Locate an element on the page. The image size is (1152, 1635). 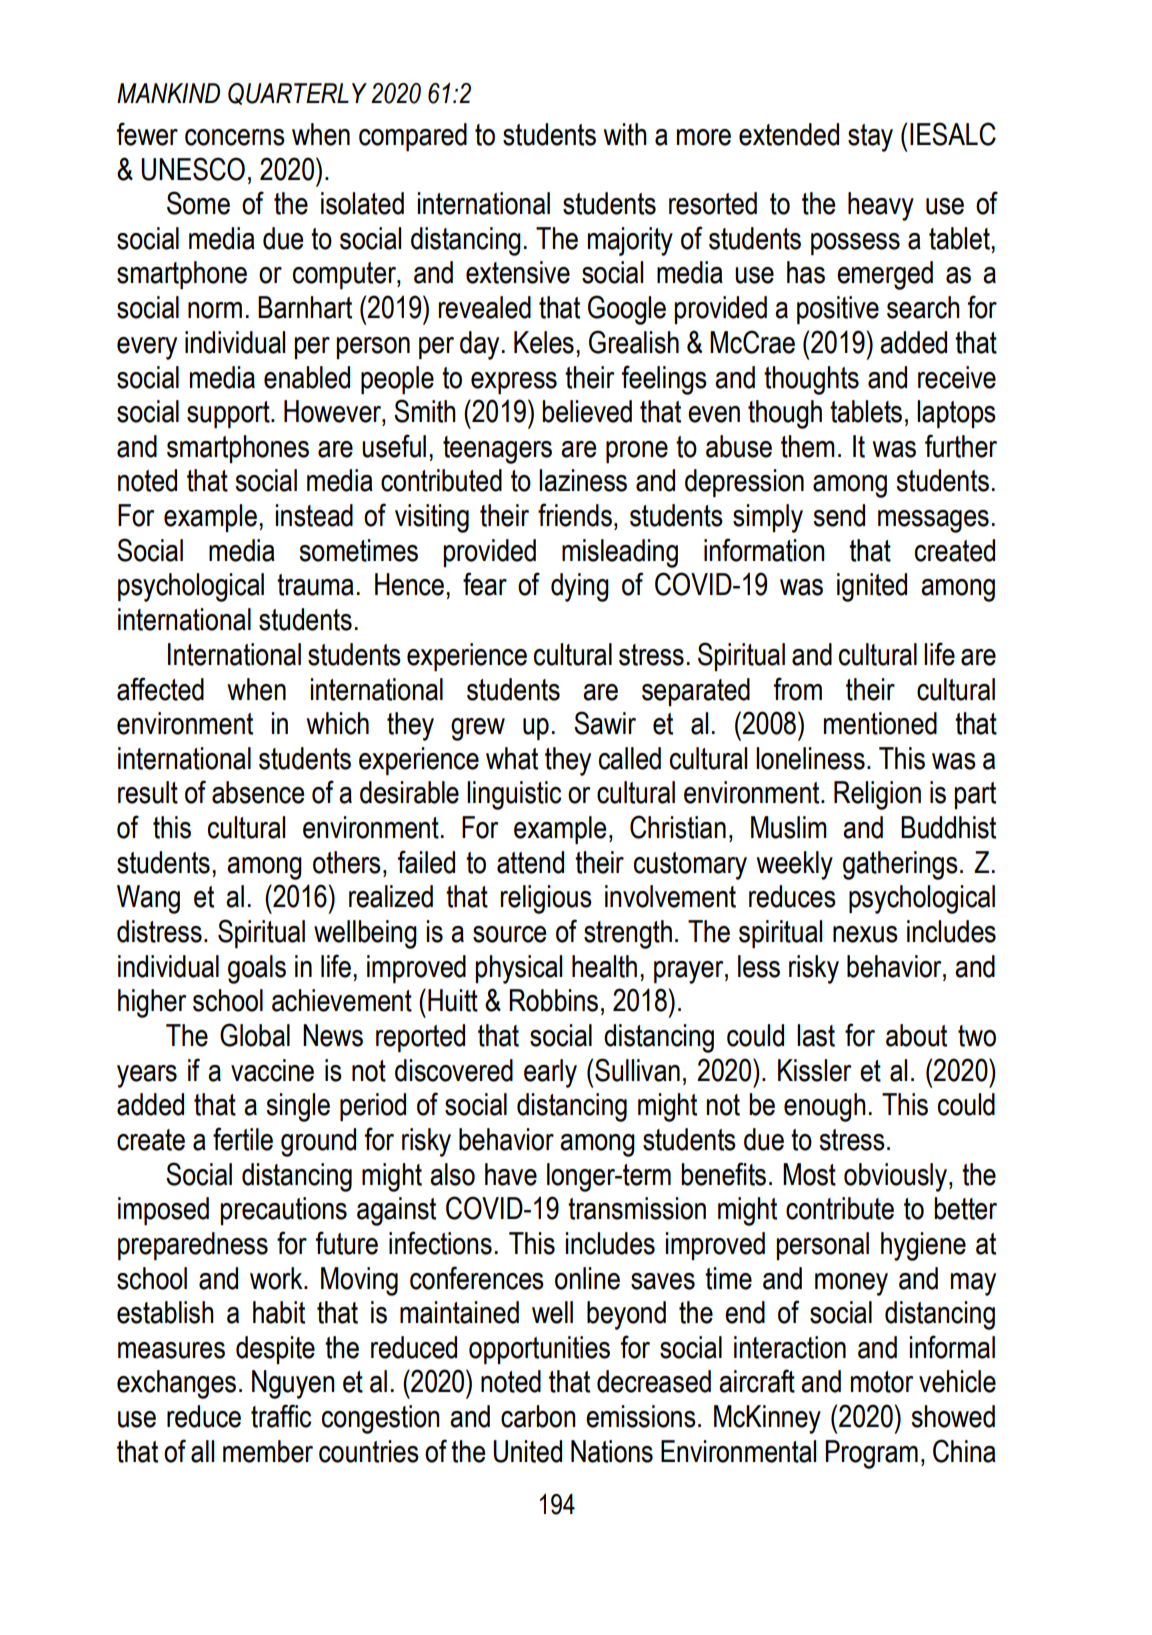
support is located at coordinates (229, 414).
